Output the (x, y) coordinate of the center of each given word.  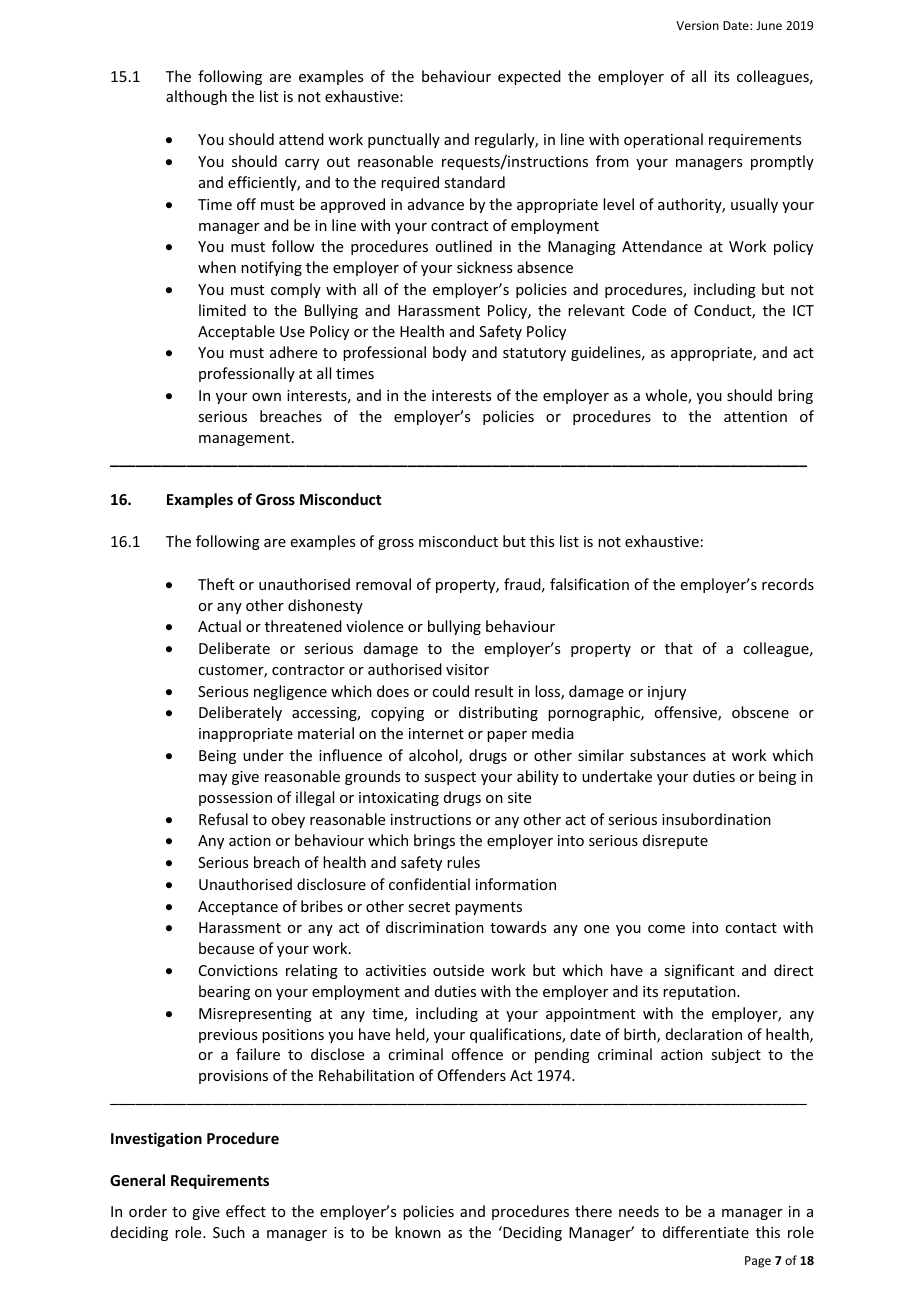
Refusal (223, 819)
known (418, 1232)
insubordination (716, 819)
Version (697, 25)
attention (755, 416)
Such (229, 1232)
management (244, 439)
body (450, 353)
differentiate (706, 1232)
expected (529, 77)
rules (463, 862)
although (196, 97)
